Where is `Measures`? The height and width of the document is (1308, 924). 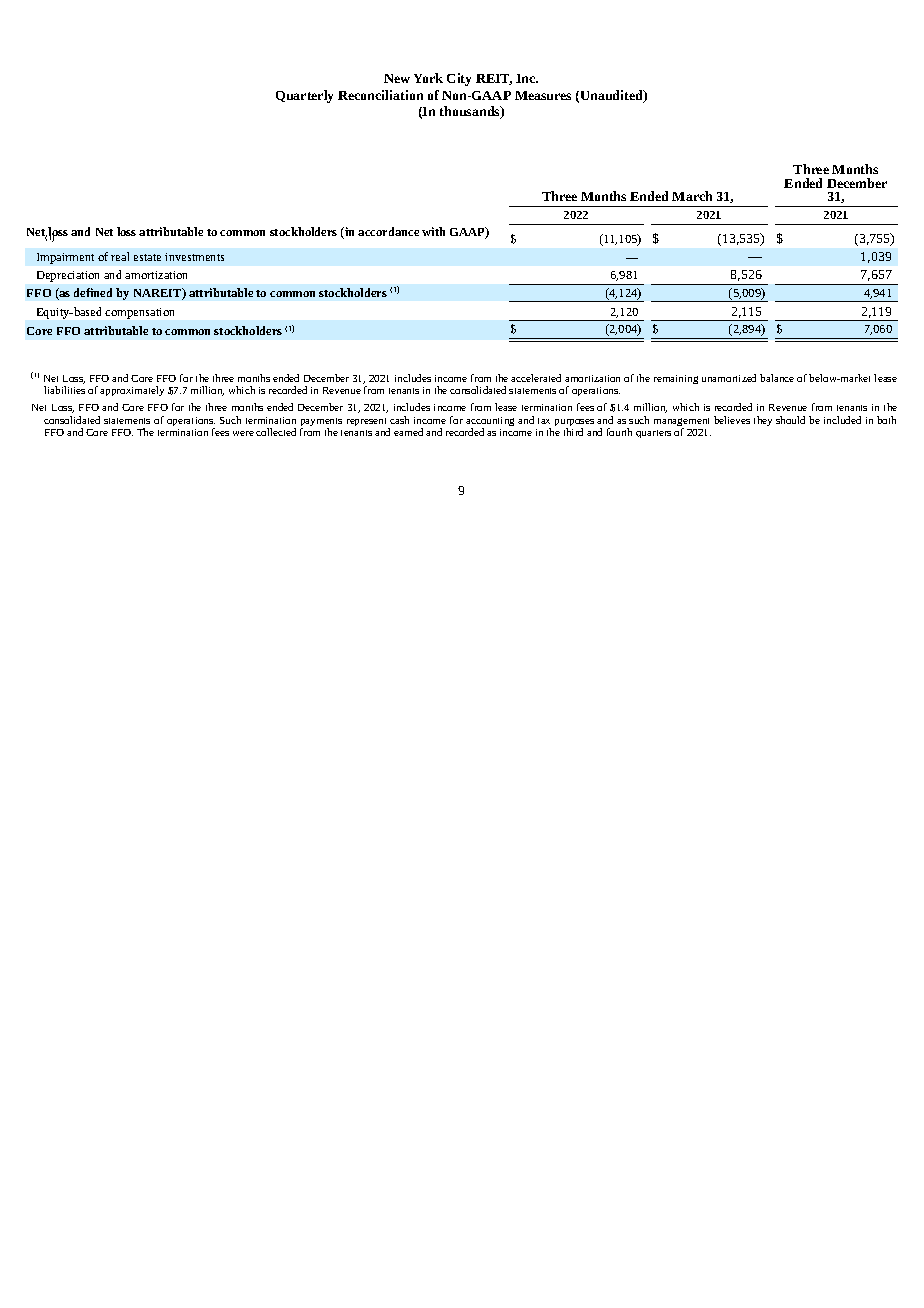 Measures is located at coordinates (543, 95).
